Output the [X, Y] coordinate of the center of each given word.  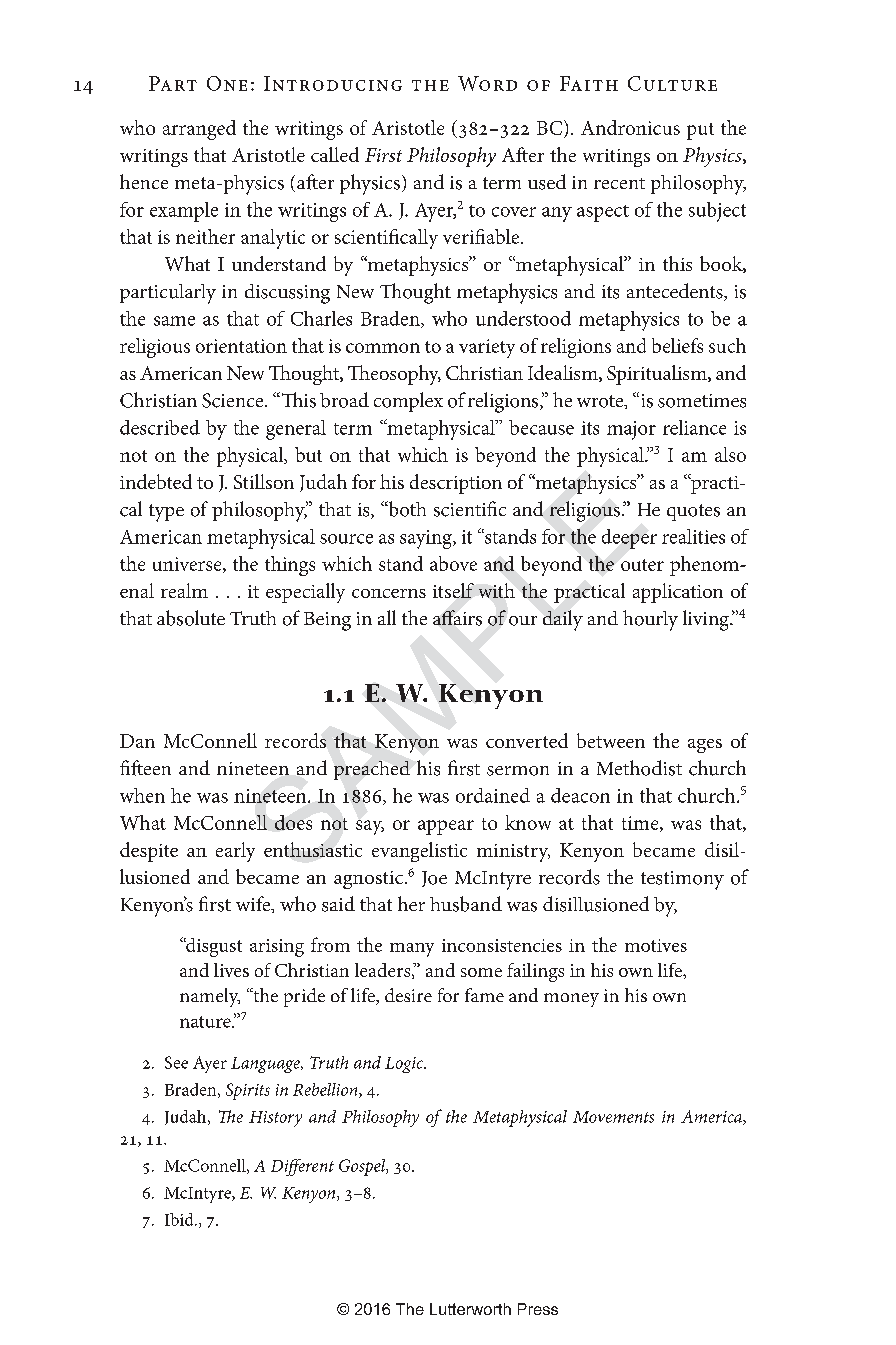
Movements [613, 1117]
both [406, 509]
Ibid [180, 1219]
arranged [199, 130]
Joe [434, 879]
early [235, 852]
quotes [693, 512]
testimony [682, 880]
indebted [156, 481]
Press [538, 1309]
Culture [672, 83]
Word [487, 83]
